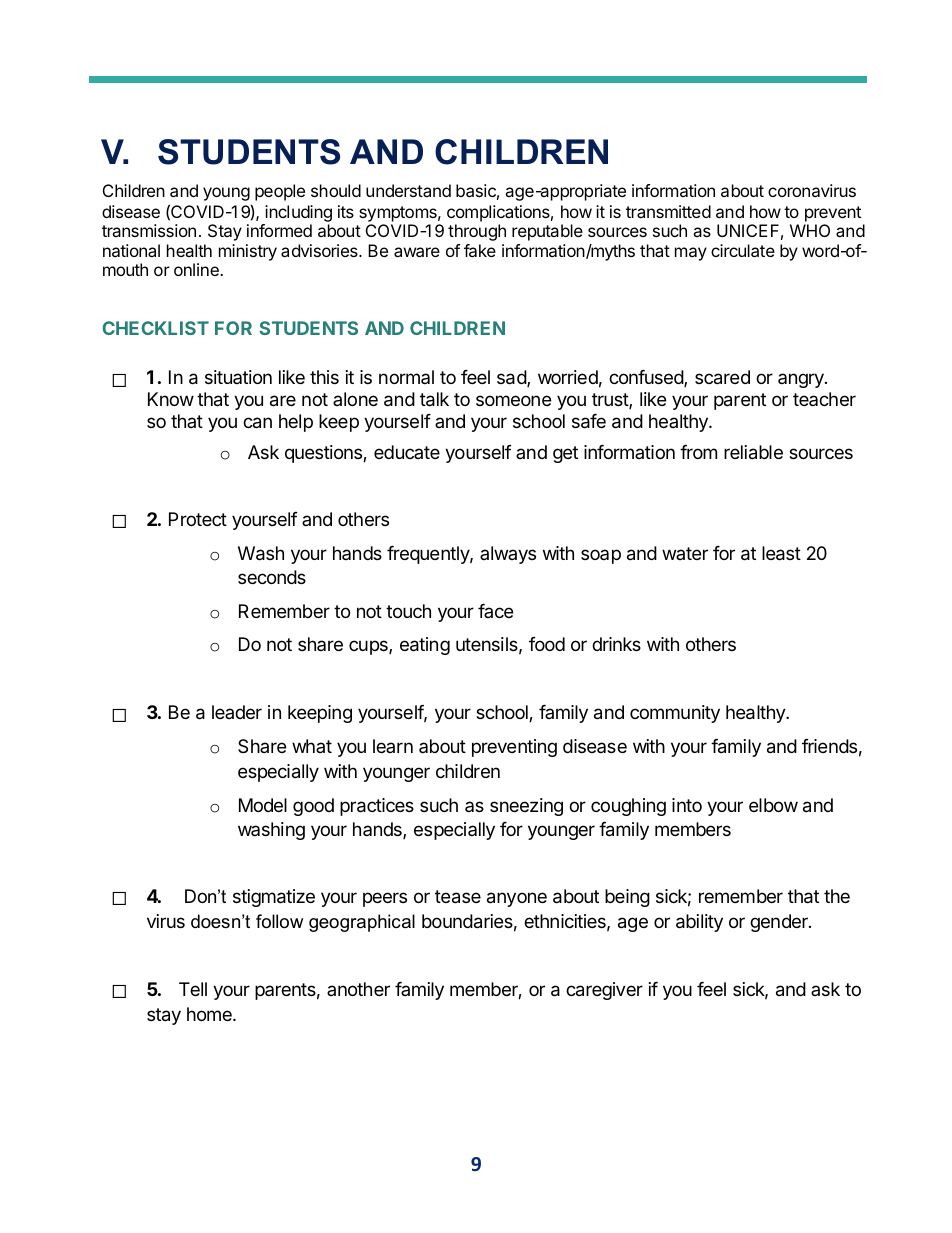 This screenshot has height=1233, width=952. What do you see at coordinates (477, 232) in the screenshot?
I see `through` at bounding box center [477, 232].
